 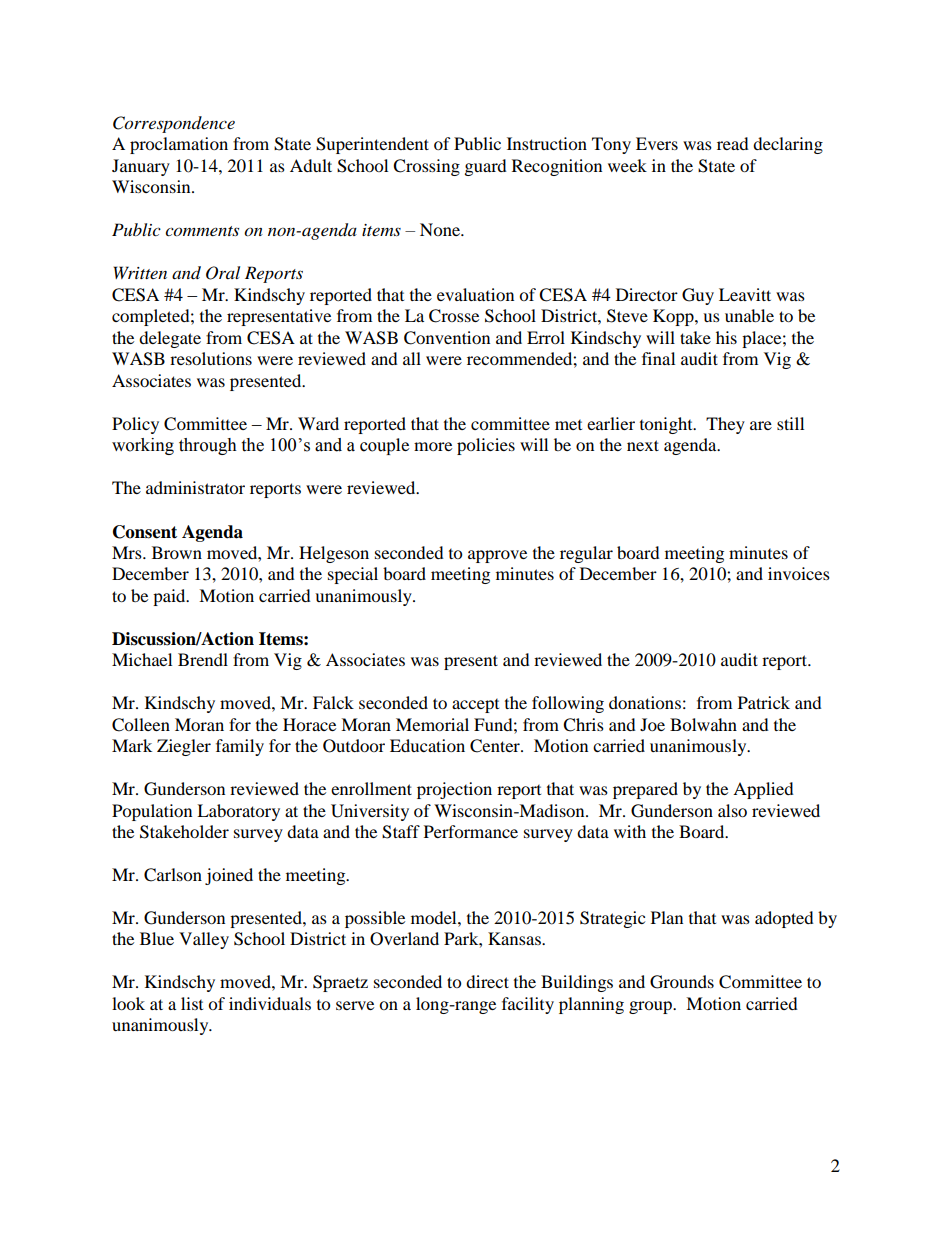 What do you see at coordinates (179, 145) in the document?
I see `proclamation` at bounding box center [179, 145].
